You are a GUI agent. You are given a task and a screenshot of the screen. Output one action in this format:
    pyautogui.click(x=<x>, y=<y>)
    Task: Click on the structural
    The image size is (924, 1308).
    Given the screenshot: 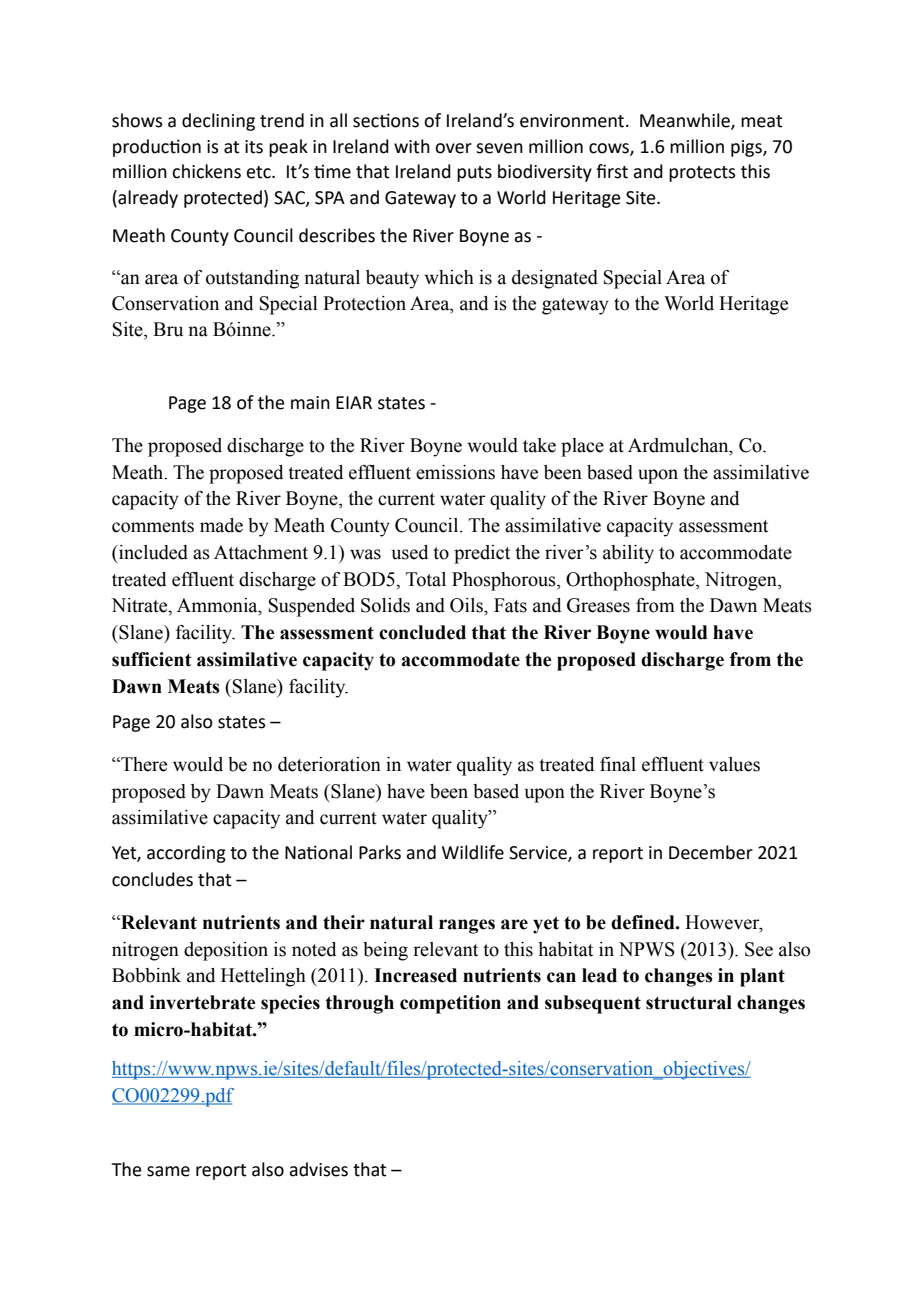 What is the action you would take?
    pyautogui.click(x=689, y=1002)
